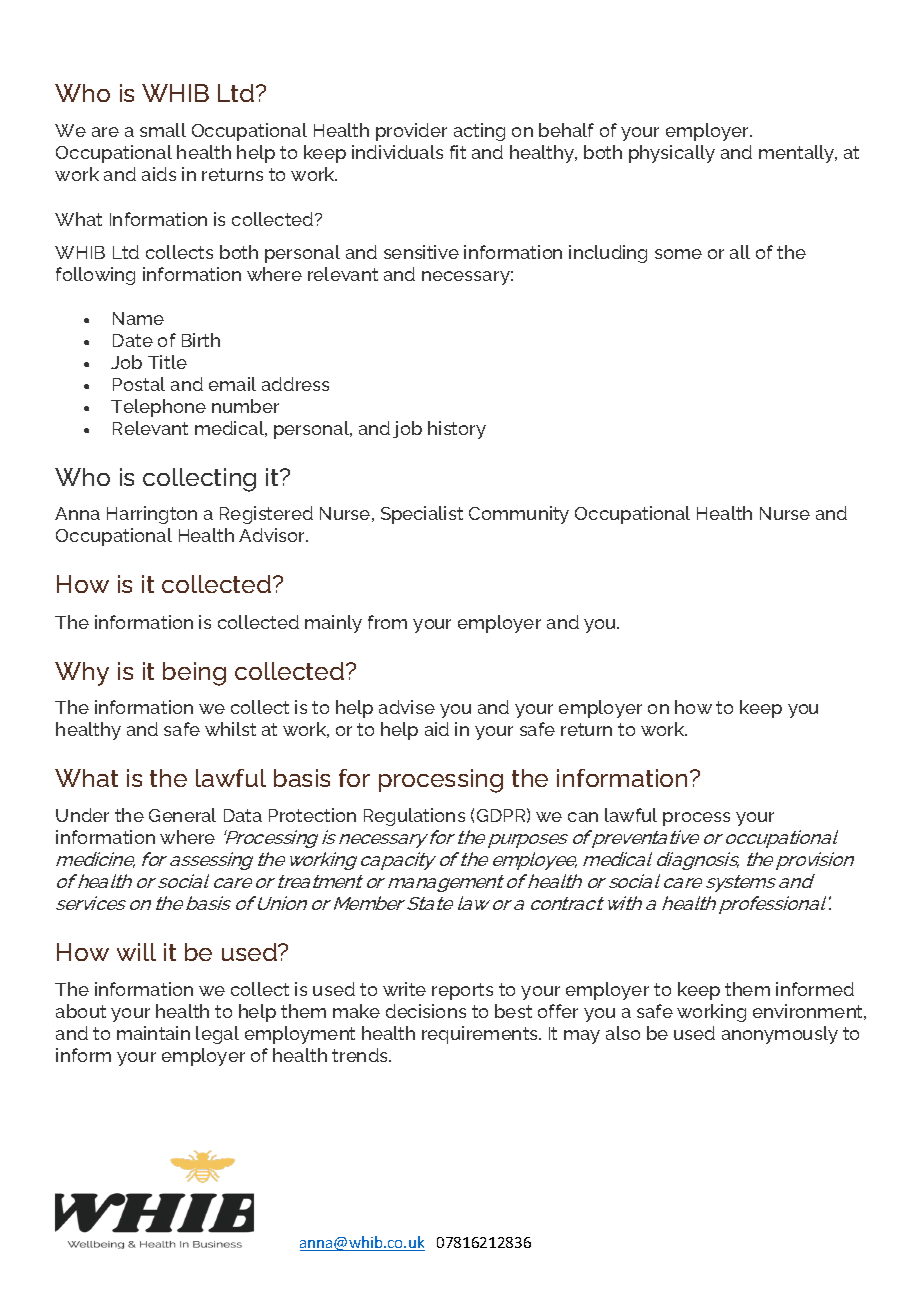  What do you see at coordinates (387, 622) in the screenshot?
I see `from` at bounding box center [387, 622].
